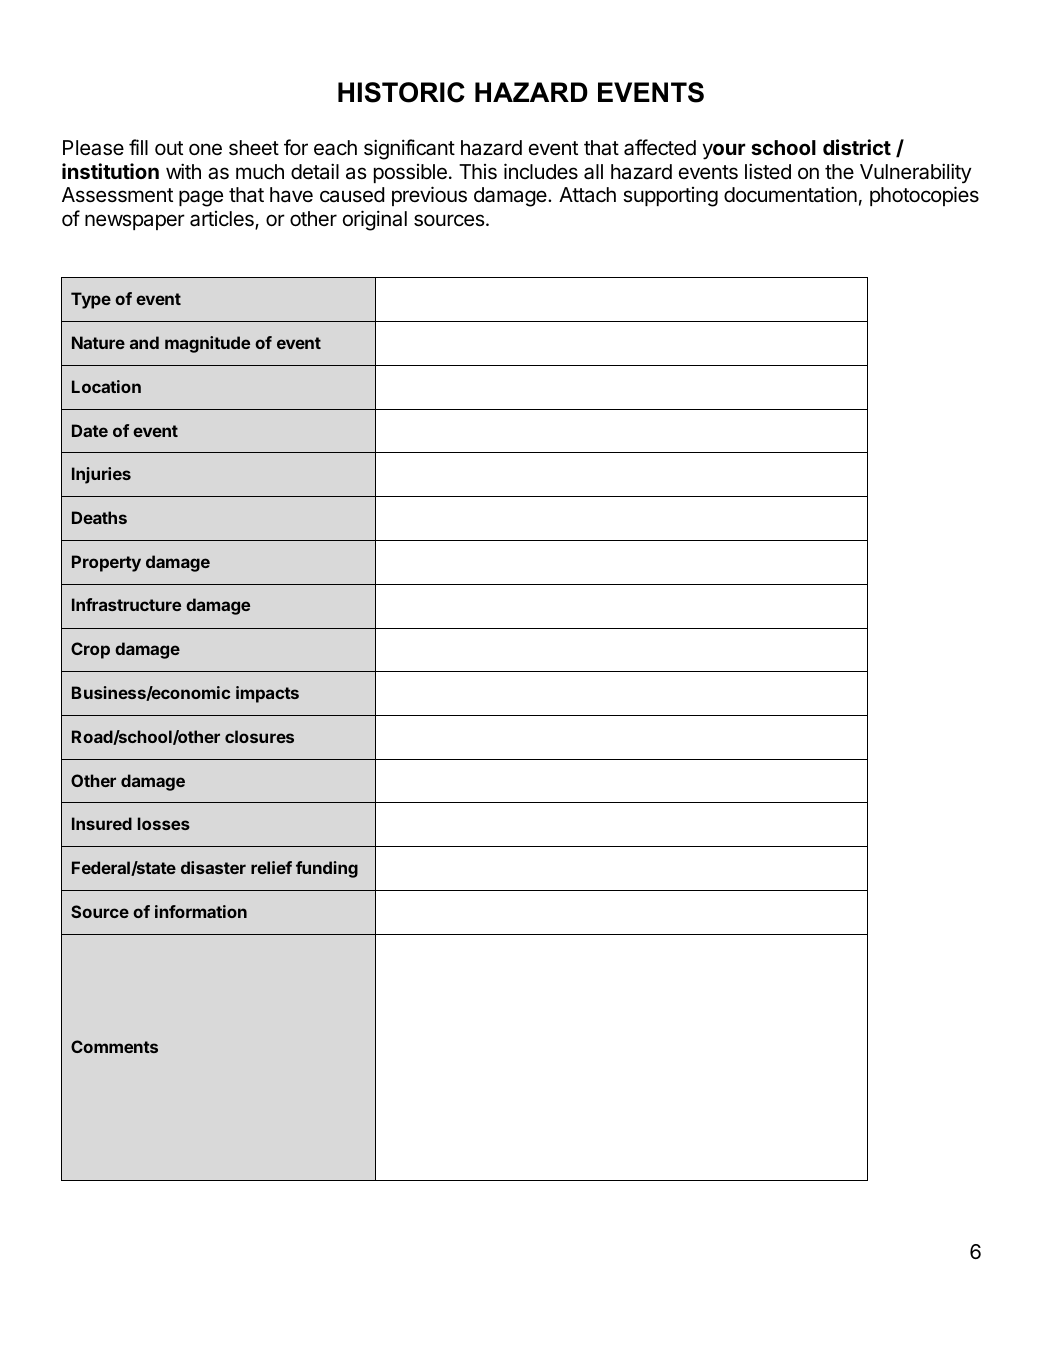 This document has width=1042, height=1348. I want to click on magnitude, so click(207, 344).
